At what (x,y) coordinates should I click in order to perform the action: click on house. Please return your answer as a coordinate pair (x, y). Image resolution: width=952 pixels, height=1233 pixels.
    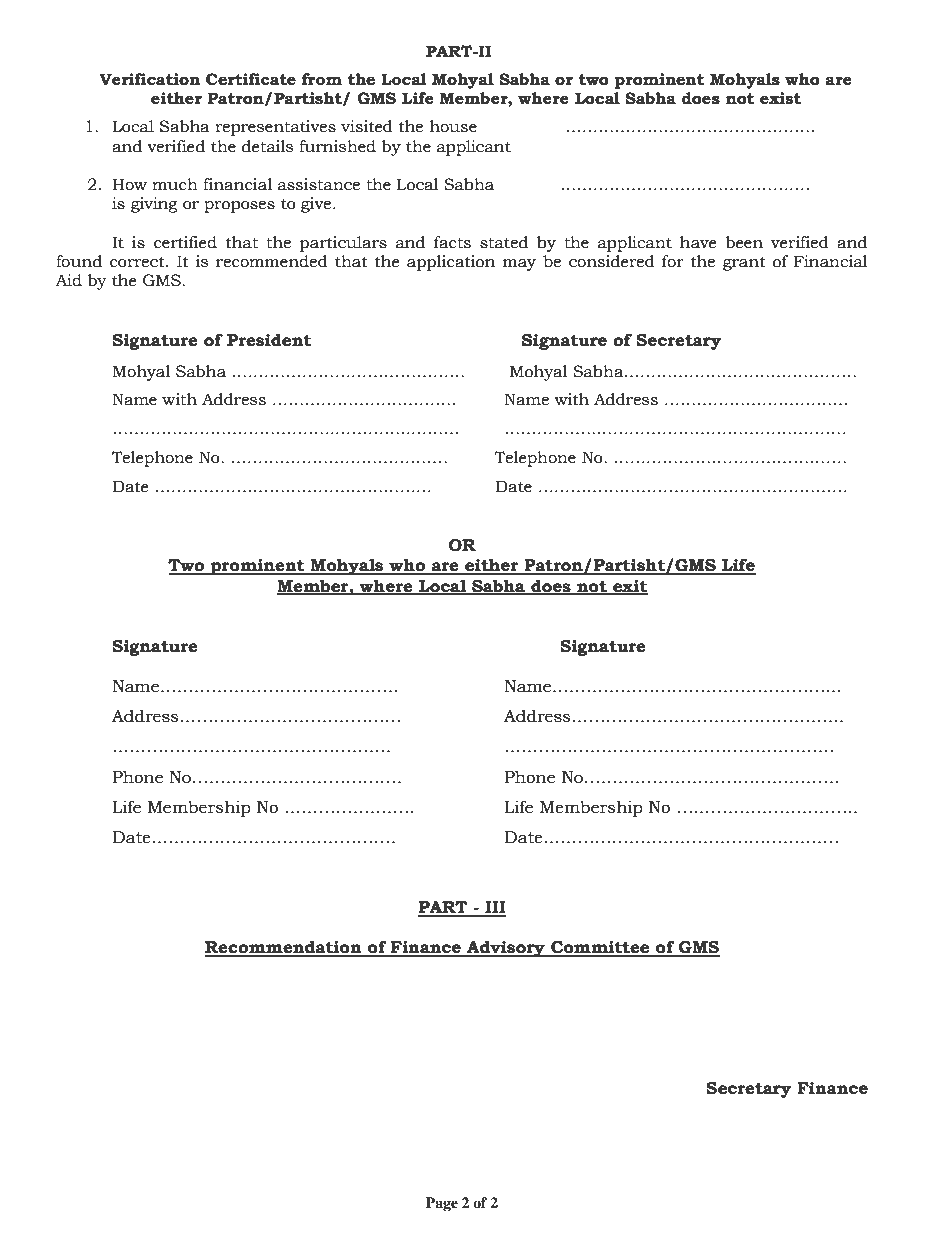
    Looking at the image, I should click on (453, 126).
